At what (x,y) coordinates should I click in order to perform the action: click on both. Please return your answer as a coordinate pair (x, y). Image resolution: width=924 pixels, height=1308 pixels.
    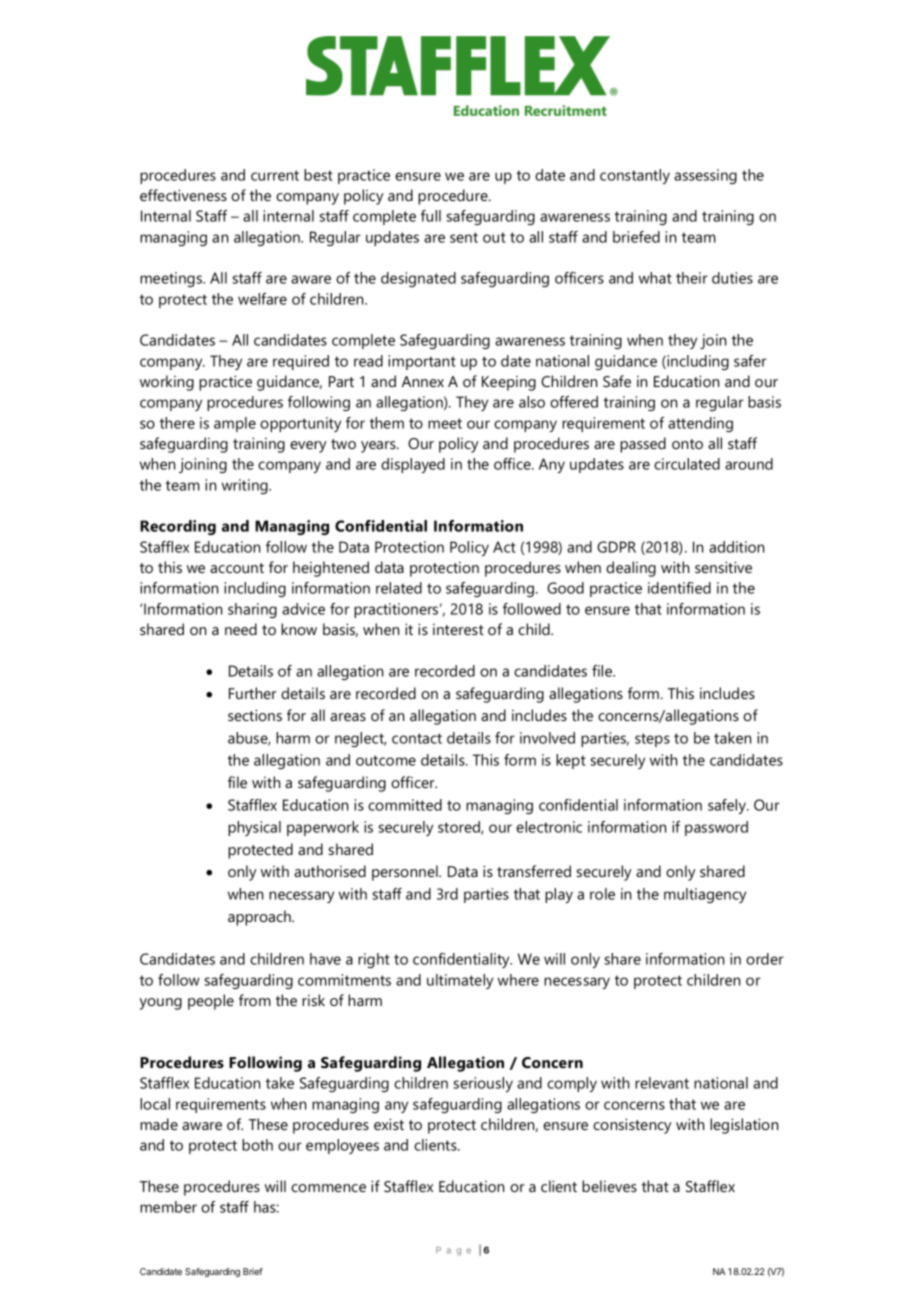
    Looking at the image, I should click on (257, 1145).
